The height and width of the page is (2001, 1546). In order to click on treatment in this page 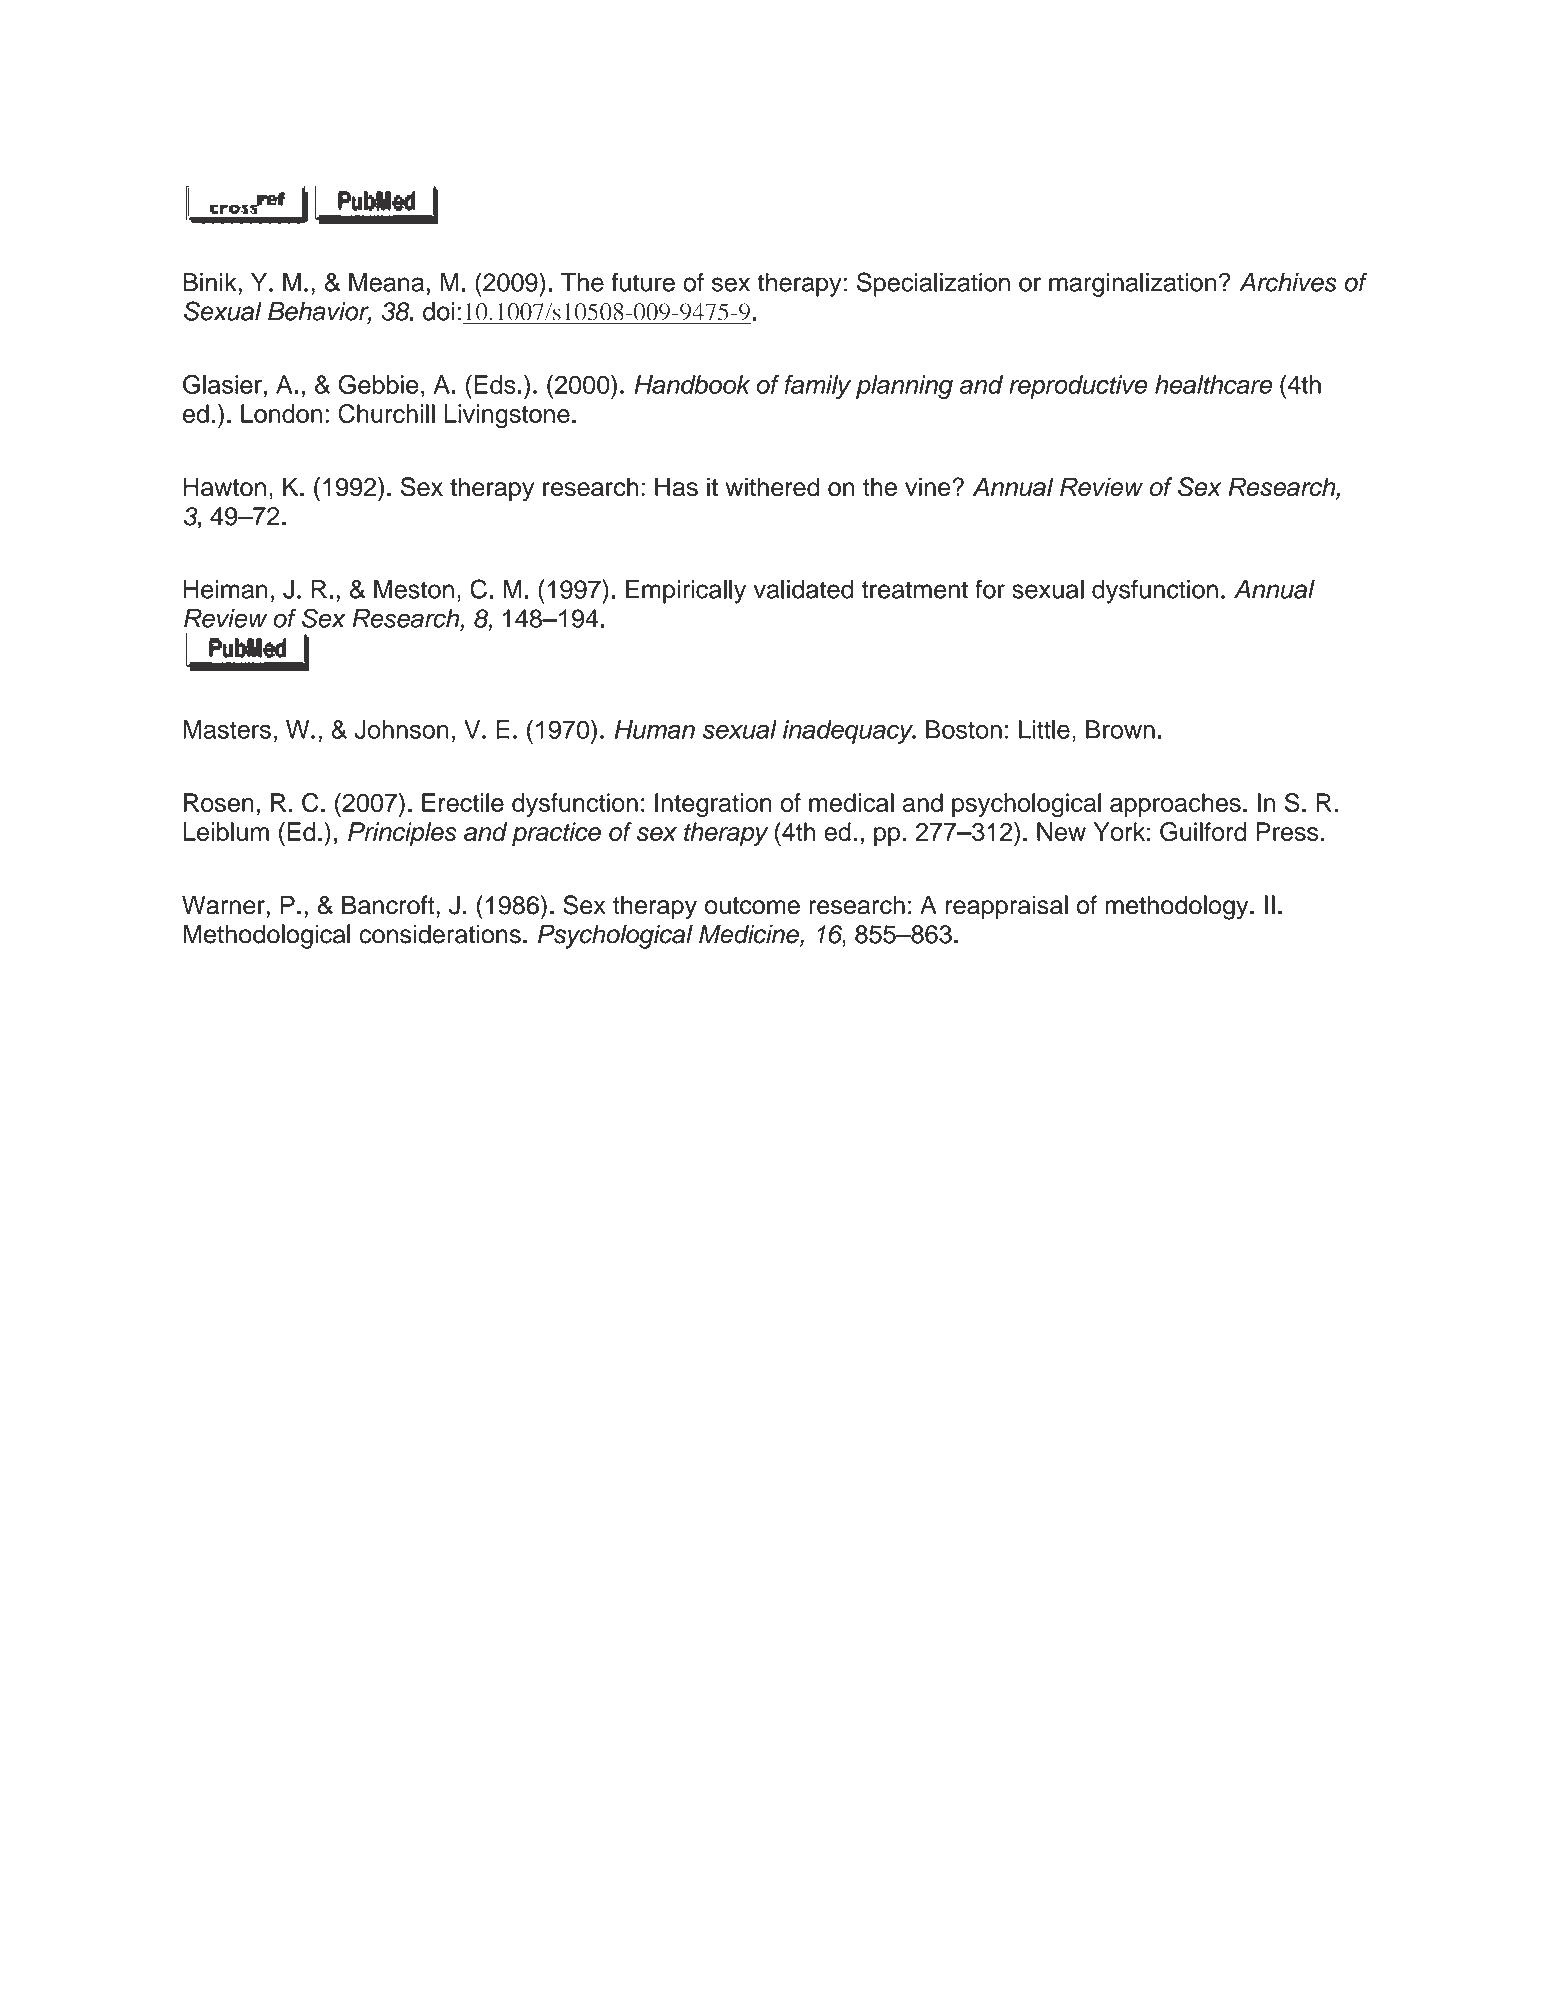, I will do `click(915, 590)`.
